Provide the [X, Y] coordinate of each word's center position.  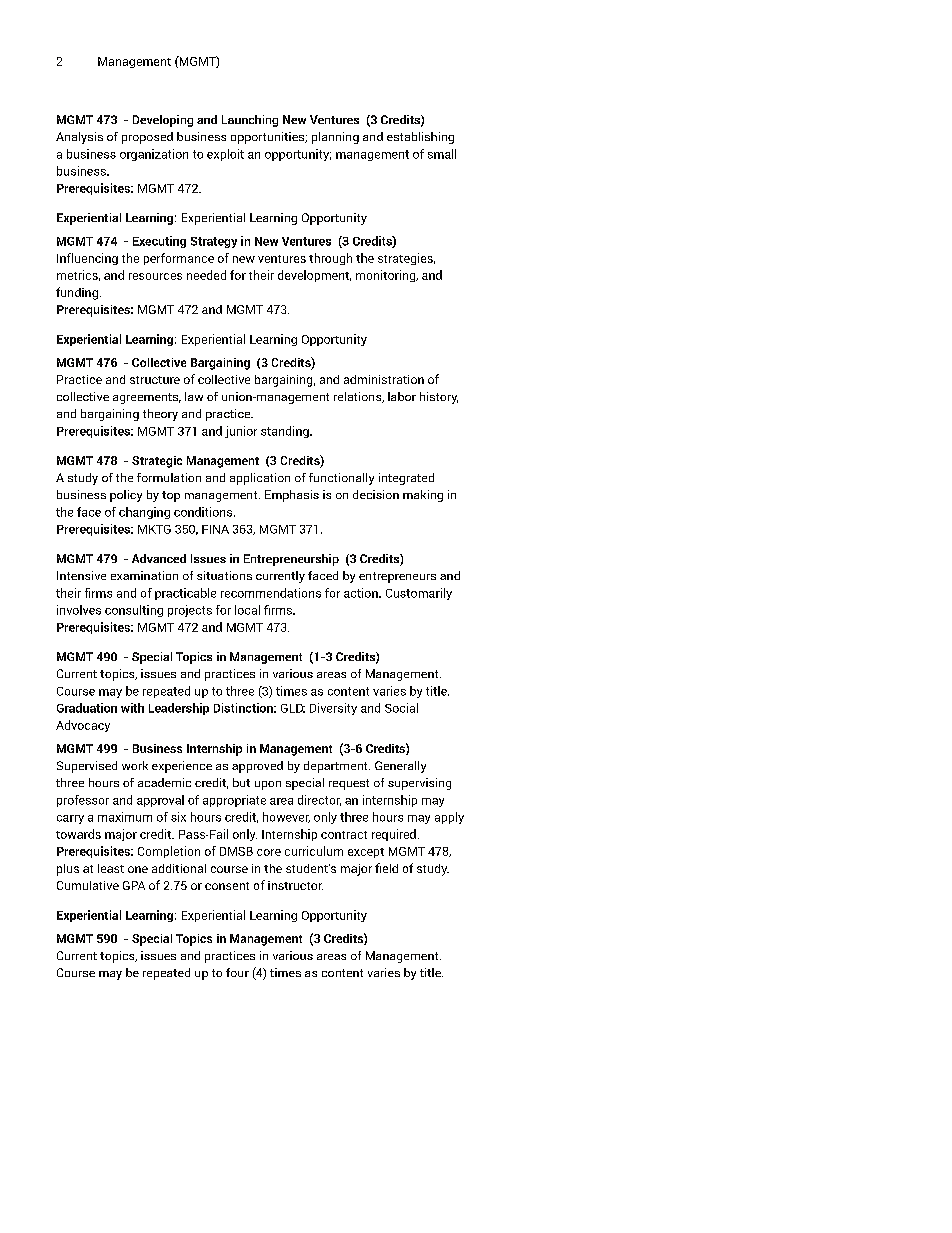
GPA [134, 885]
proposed [147, 138]
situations [224, 575]
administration [384, 379]
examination [144, 575]
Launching [250, 121]
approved [257, 767]
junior [241, 432]
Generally [400, 767]
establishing [420, 138]
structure [155, 380]
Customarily [419, 594]
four [237, 972]
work [135, 765]
